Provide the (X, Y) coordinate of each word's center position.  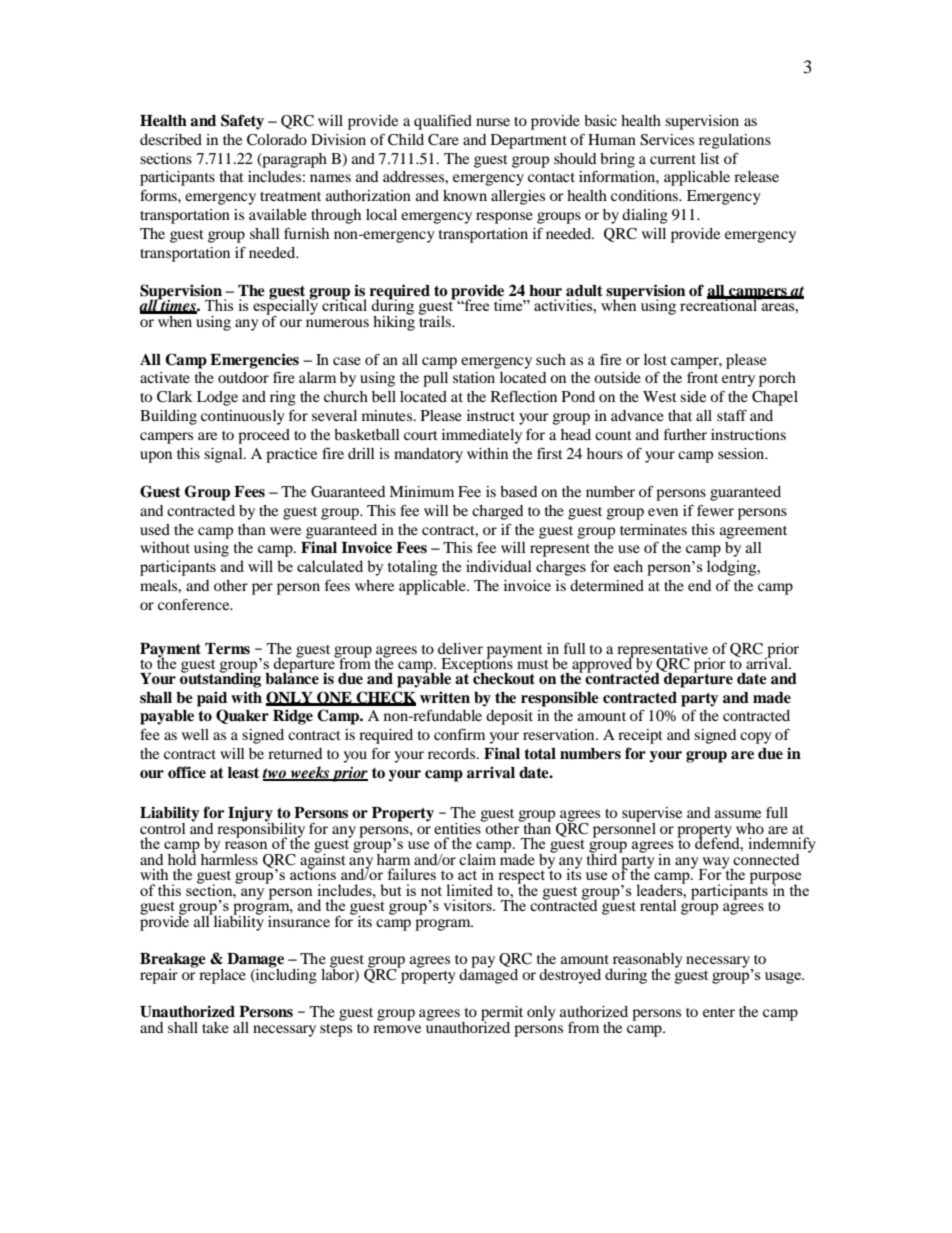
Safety (242, 122)
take (215, 1027)
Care (443, 140)
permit (502, 1014)
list (710, 158)
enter (719, 1012)
